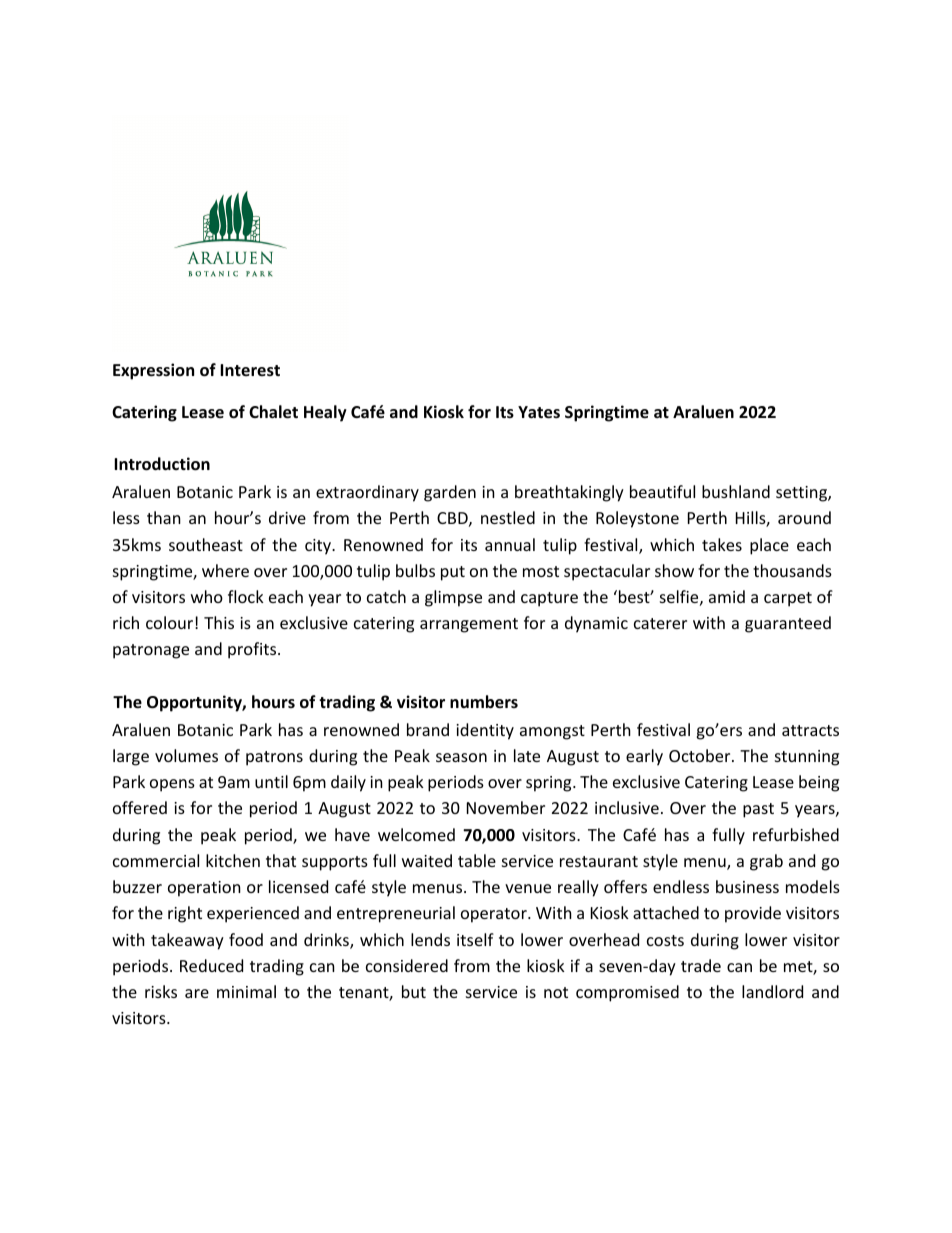 The height and width of the page is (1233, 952). What do you see at coordinates (722, 544) in the page?
I see `takes` at bounding box center [722, 544].
